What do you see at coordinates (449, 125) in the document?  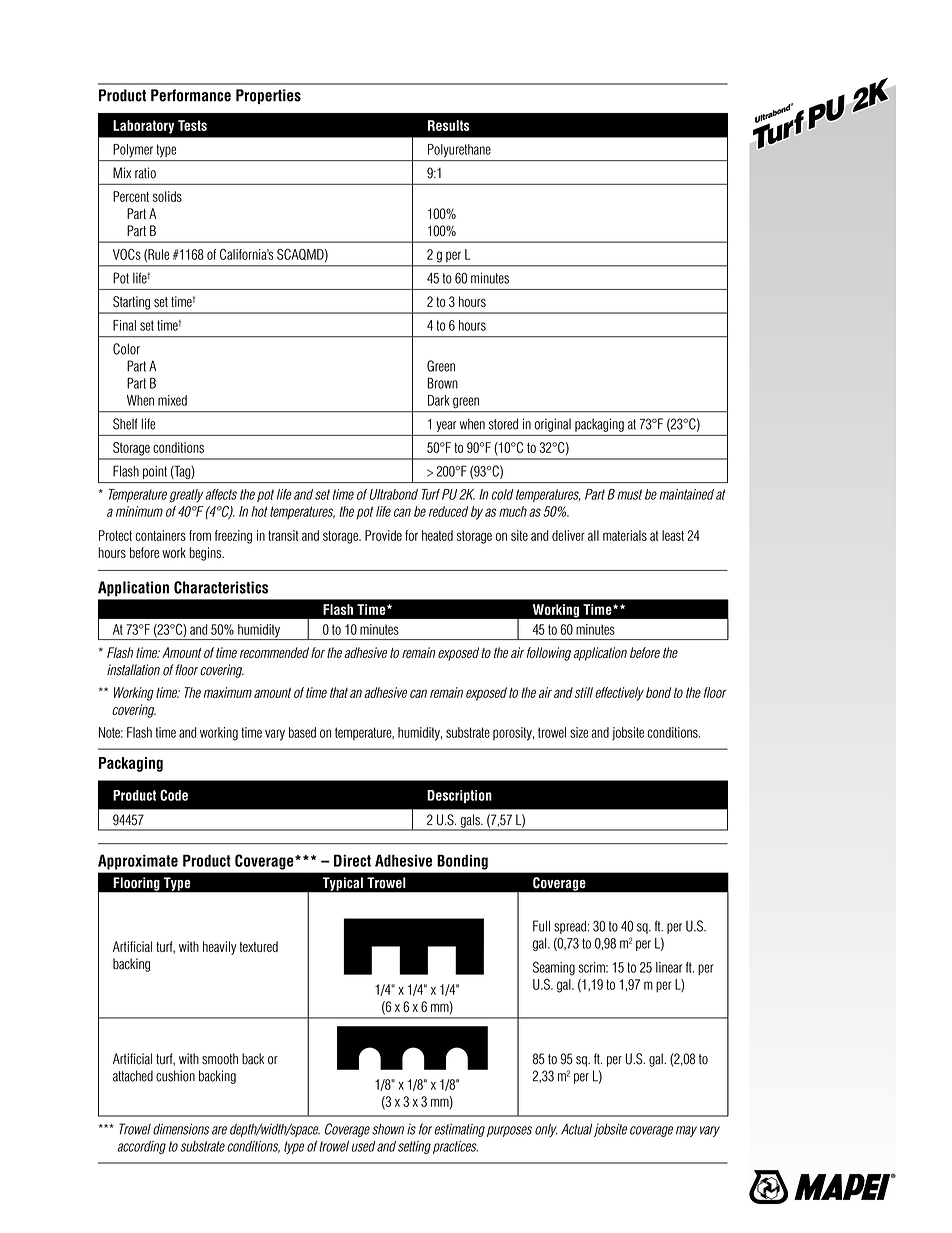 I see `Results` at bounding box center [449, 125].
